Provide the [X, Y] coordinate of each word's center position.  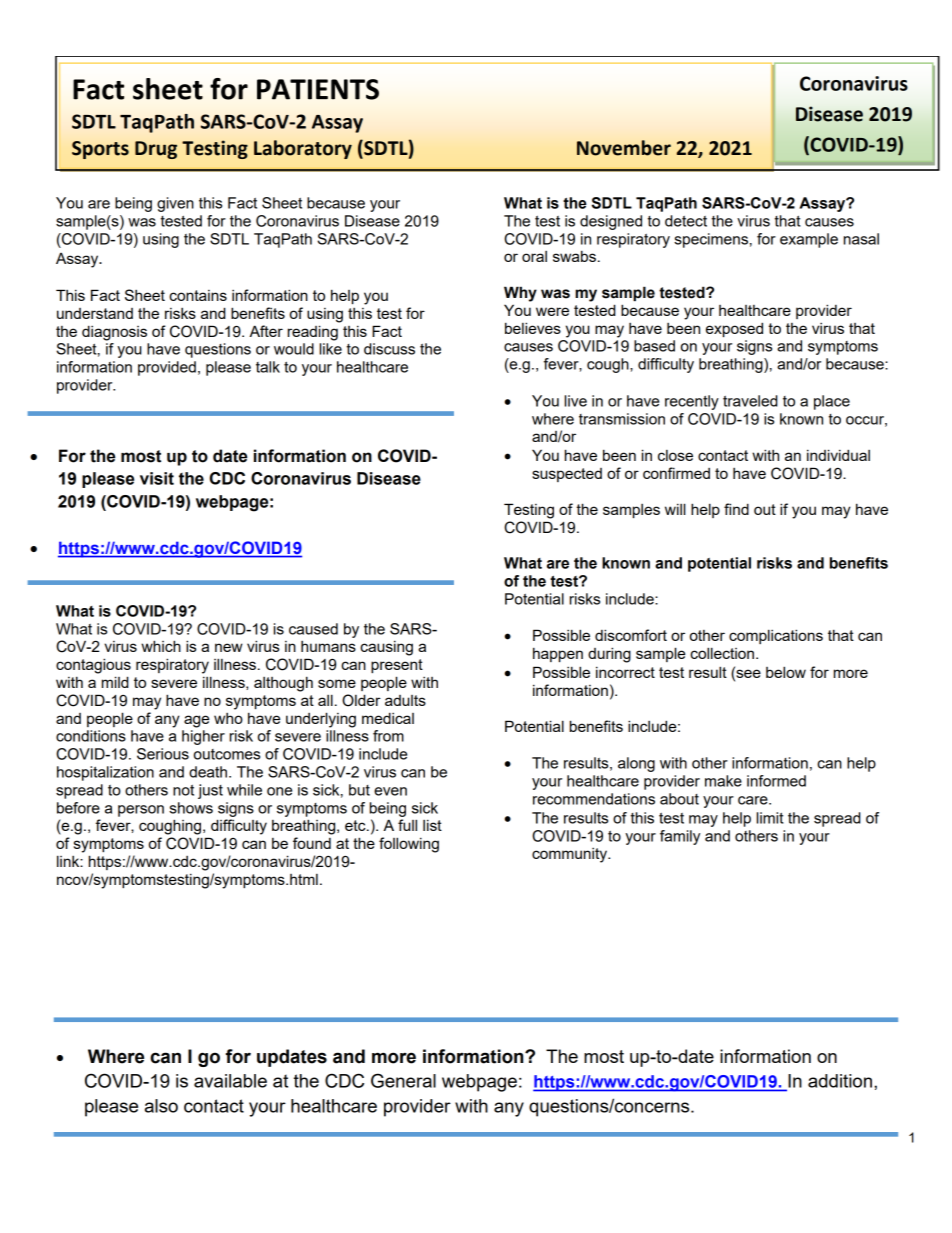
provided [167, 368]
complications [776, 636]
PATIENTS [318, 89]
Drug [156, 150]
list [432, 825]
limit [770, 818]
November [624, 148]
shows [191, 808]
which [161, 646]
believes [533, 328]
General [403, 1080]
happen [558, 654]
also [161, 1106]
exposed [734, 329]
